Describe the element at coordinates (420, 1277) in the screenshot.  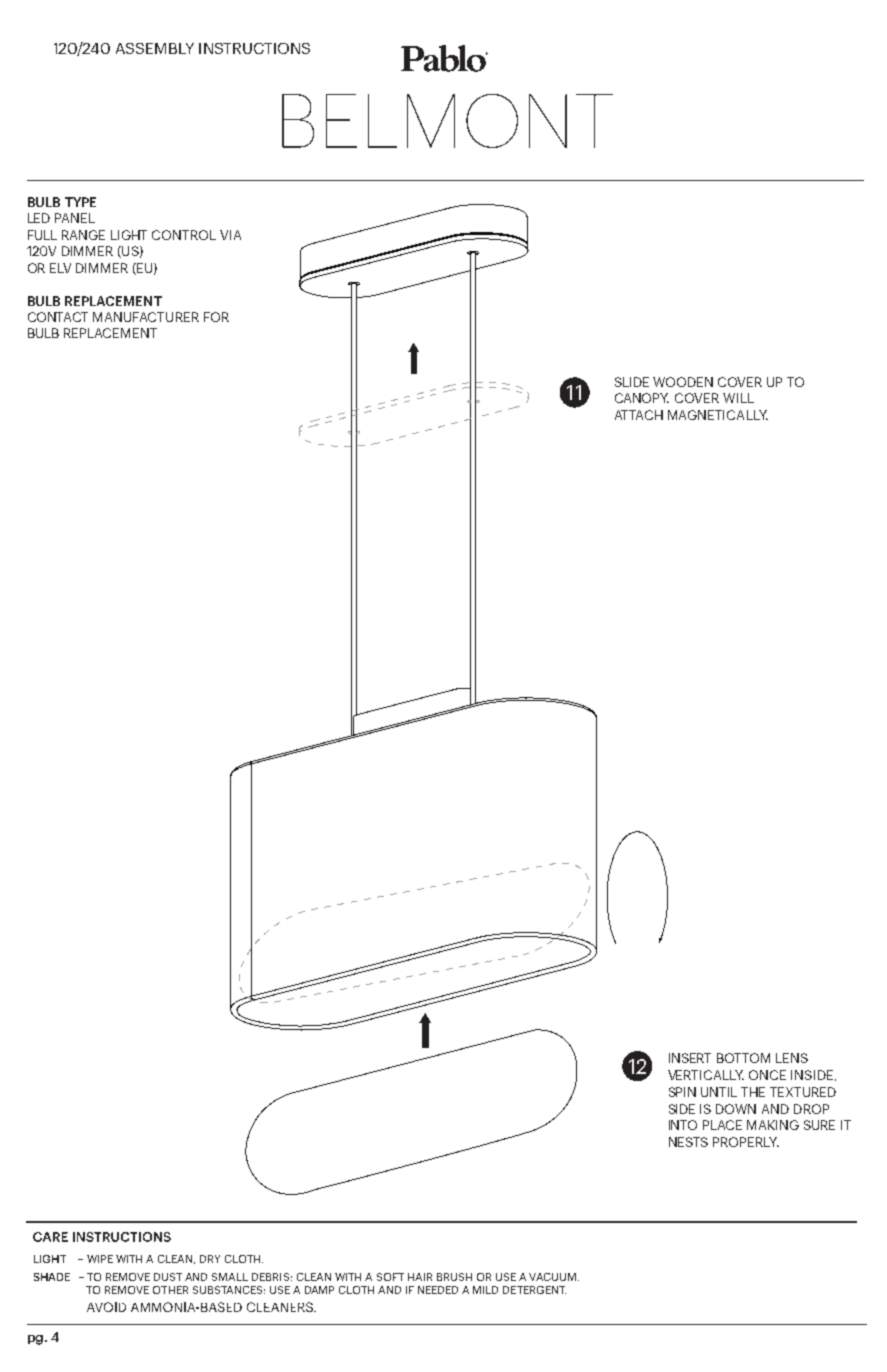
I see `HAIR` at that location.
